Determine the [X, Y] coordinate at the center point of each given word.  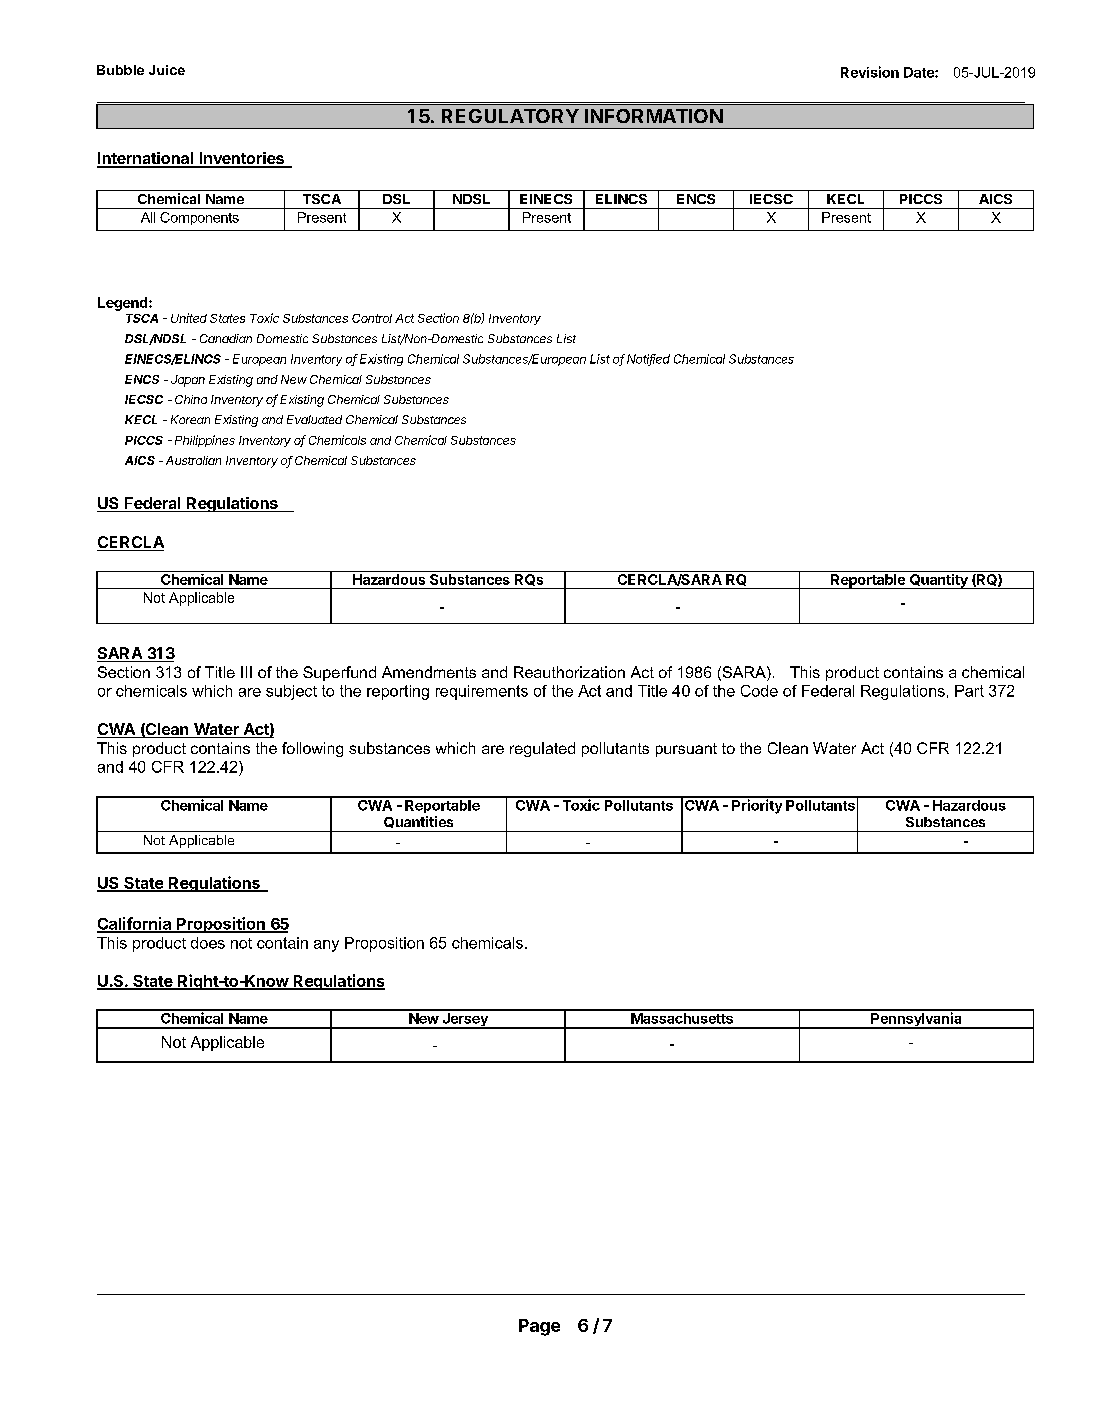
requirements [482, 692]
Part [969, 691]
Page [539, 1327]
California [135, 924]
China [191, 399]
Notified [648, 360]
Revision [870, 72]
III [246, 672]
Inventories [241, 159]
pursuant [686, 750]
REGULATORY [510, 116]
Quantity [939, 581]
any [326, 946]
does [208, 943]
